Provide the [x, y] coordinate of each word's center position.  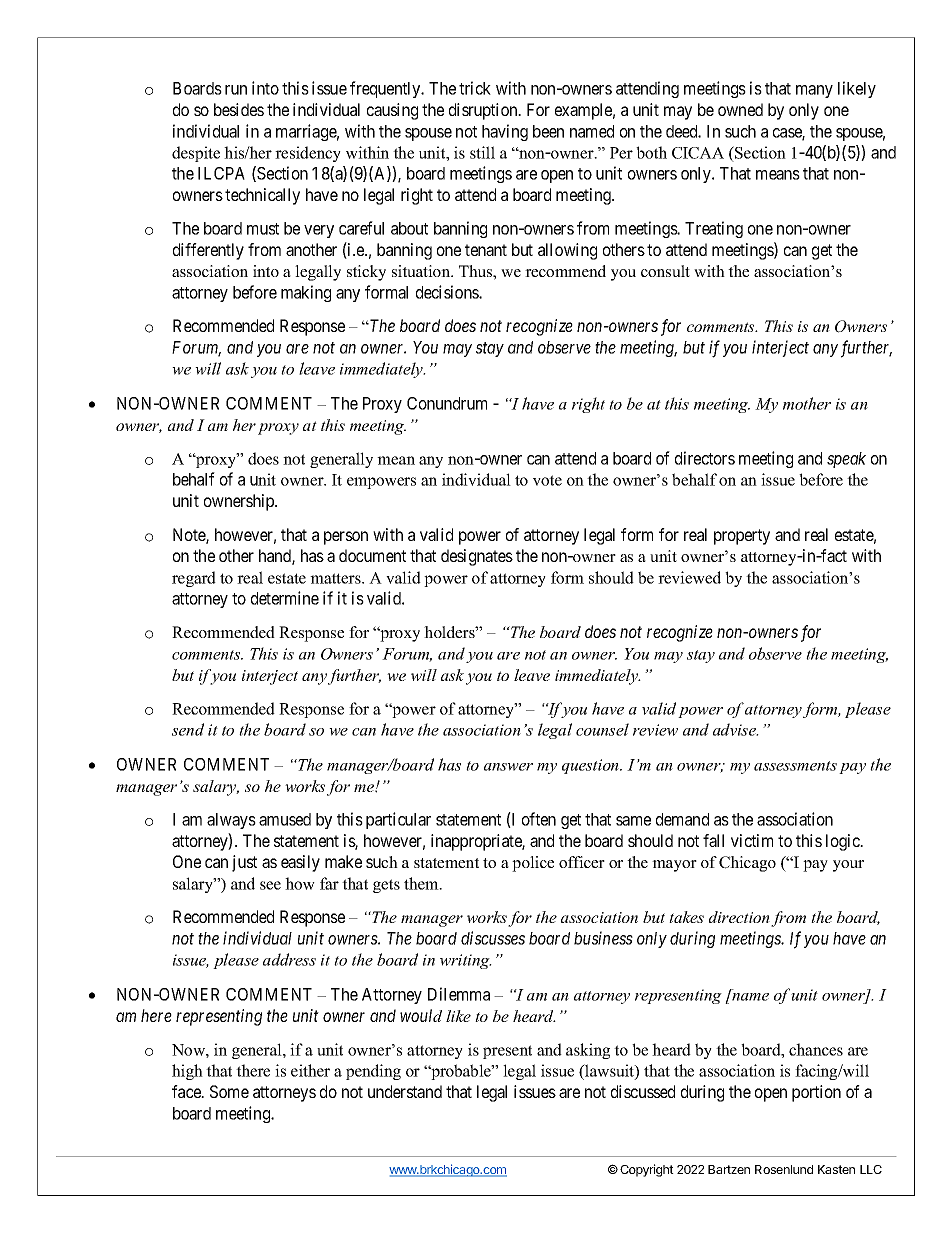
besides [239, 109]
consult [665, 271]
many [814, 91]
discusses [493, 938]
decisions [448, 292]
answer [508, 767]
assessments [795, 766]
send [188, 729]
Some [229, 1091]
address [289, 959]
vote [547, 480]
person [346, 538]
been [548, 131]
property [742, 537]
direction [739, 917]
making [306, 293]
